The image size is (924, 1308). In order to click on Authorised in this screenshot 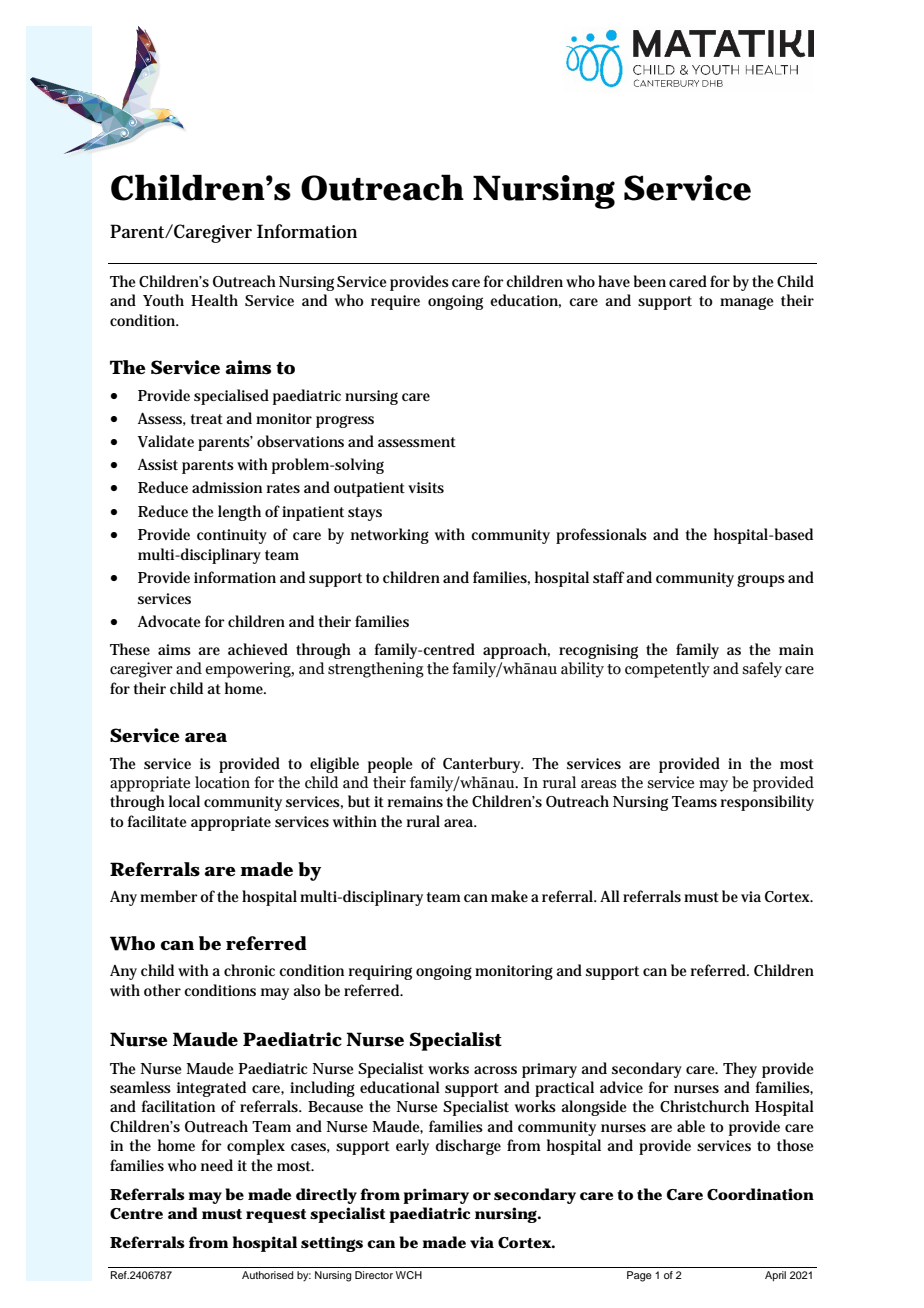, I will do `click(267, 1275)`.
